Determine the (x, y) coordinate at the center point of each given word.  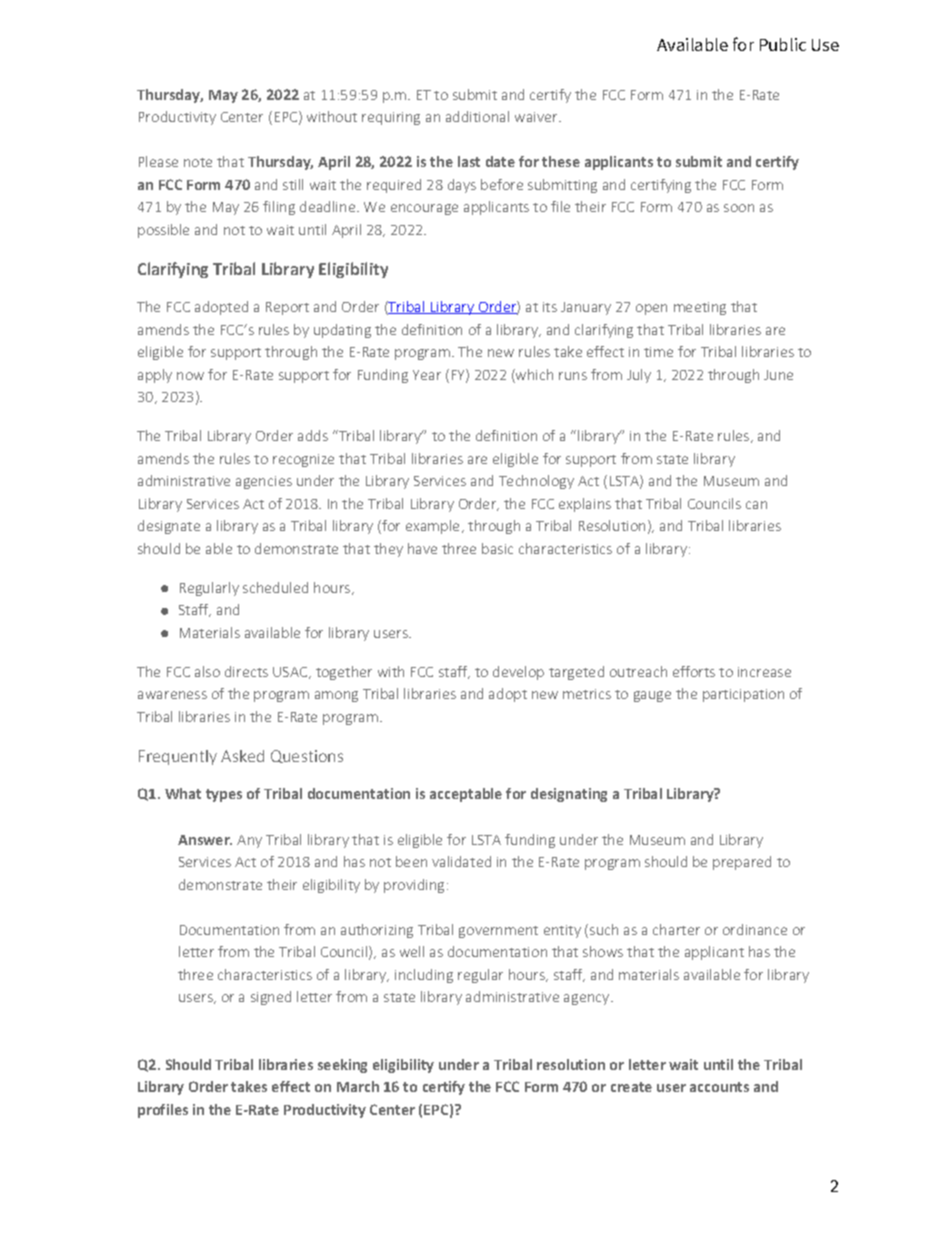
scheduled (275, 587)
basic (497, 548)
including (424, 976)
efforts (694, 671)
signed (271, 998)
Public (783, 44)
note (198, 162)
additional (477, 116)
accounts (719, 1087)
